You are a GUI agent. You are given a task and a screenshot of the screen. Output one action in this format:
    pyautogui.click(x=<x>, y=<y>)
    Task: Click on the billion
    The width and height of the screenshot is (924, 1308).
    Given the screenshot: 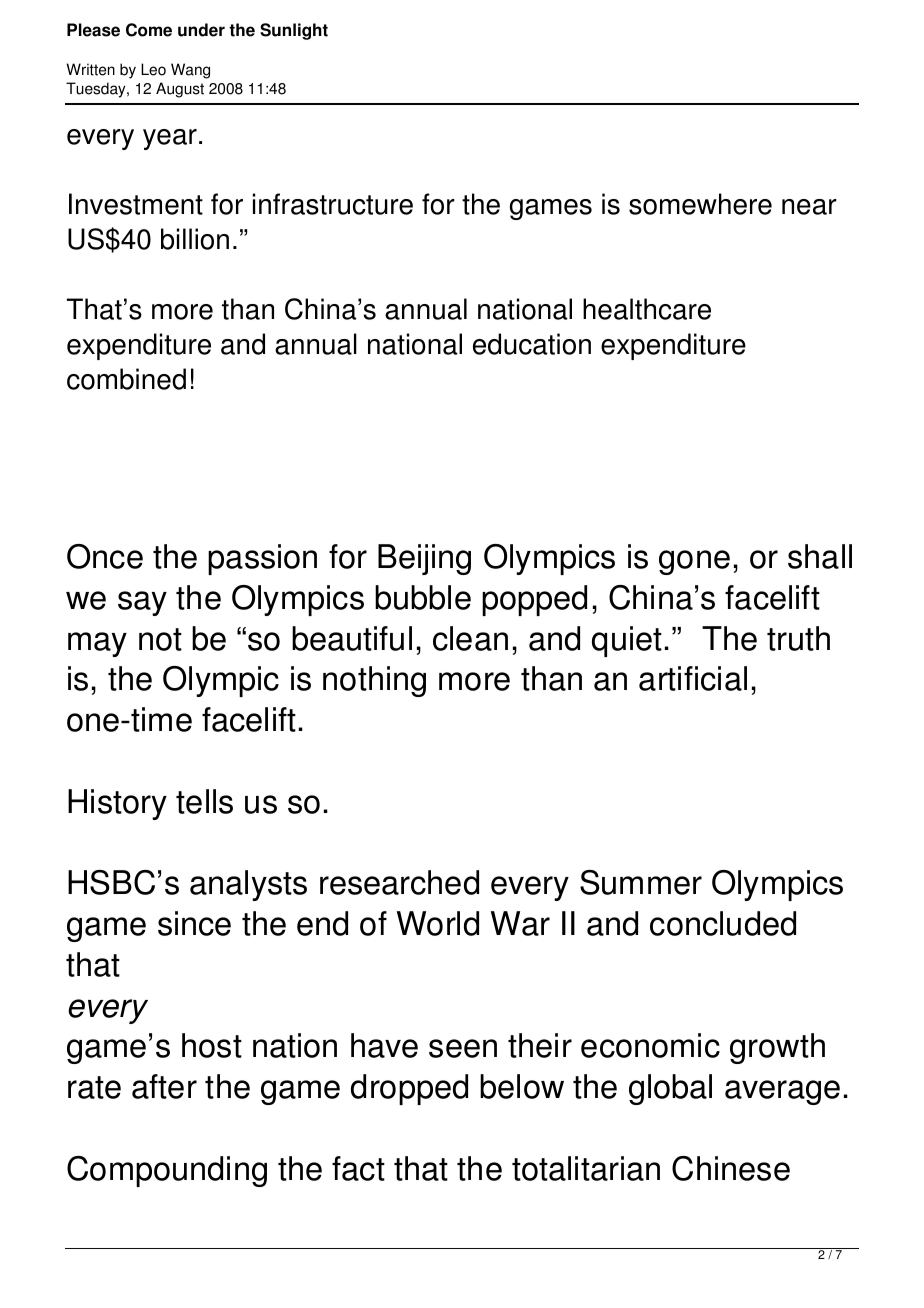 What is the action you would take?
    pyautogui.click(x=195, y=239)
